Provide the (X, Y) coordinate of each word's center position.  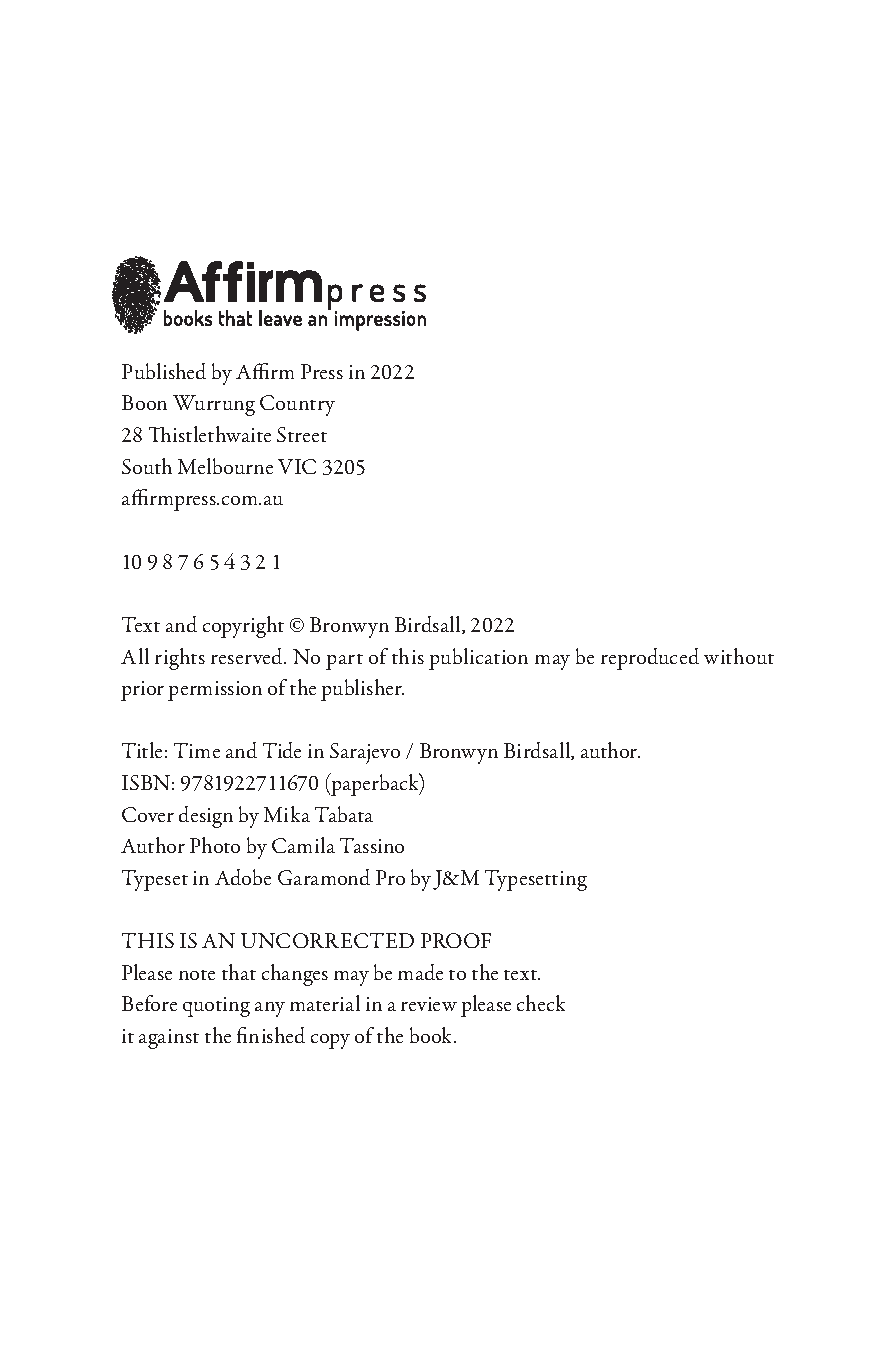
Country (297, 405)
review (429, 1004)
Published (164, 371)
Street (302, 434)
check (541, 1003)
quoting (216, 1007)
